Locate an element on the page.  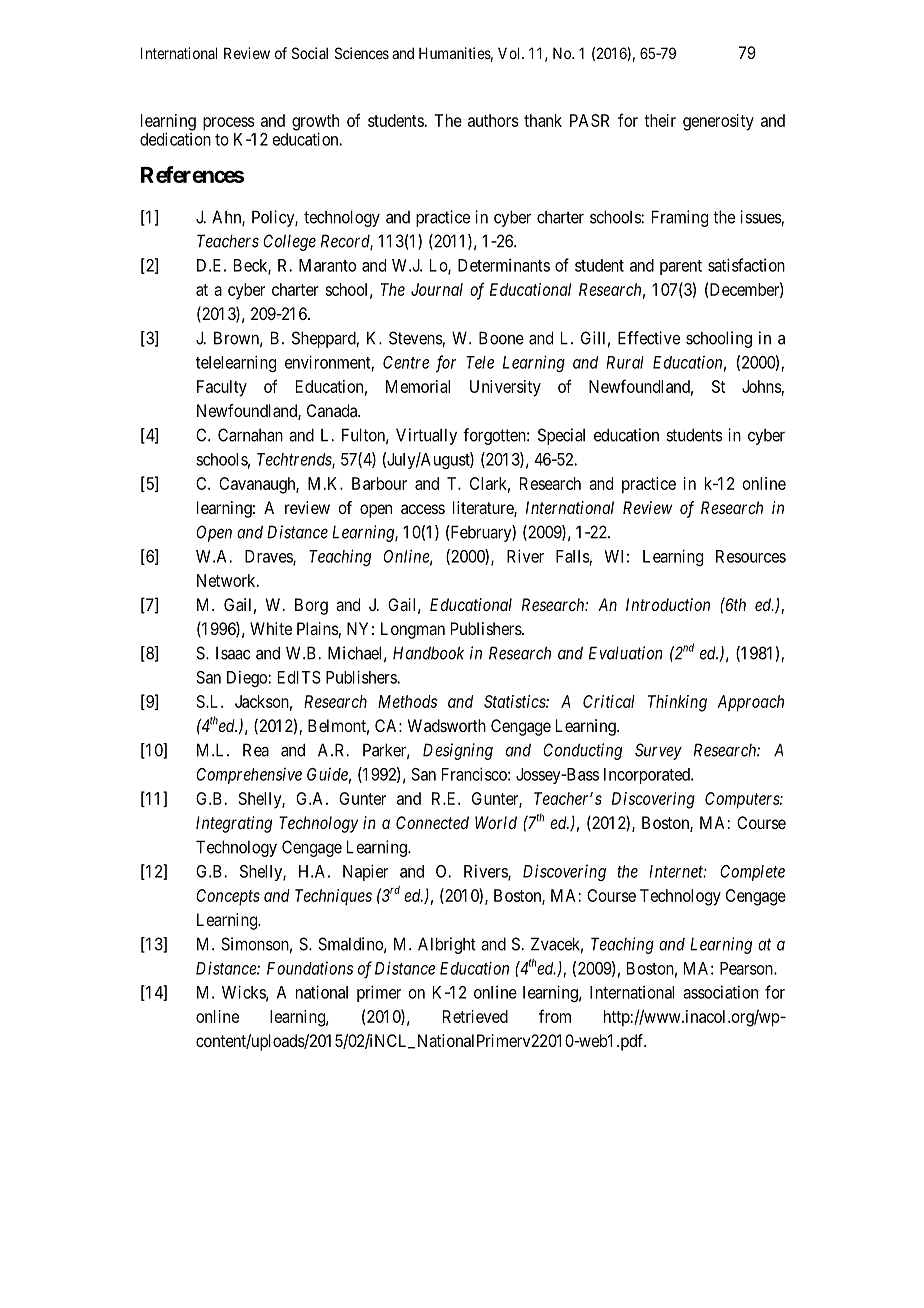
Borg is located at coordinates (311, 606).
